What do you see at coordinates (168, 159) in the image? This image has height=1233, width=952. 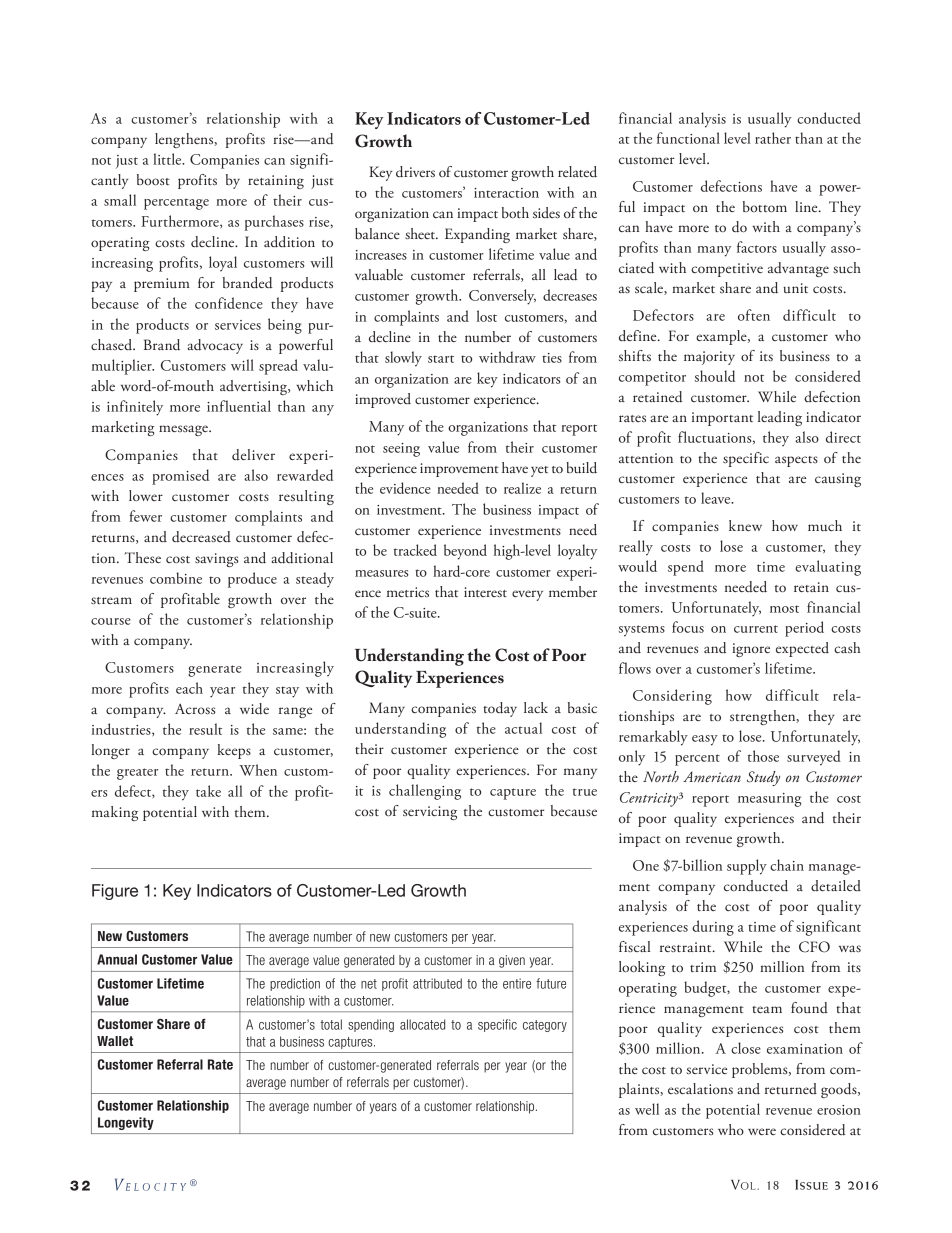 I see `little` at bounding box center [168, 159].
